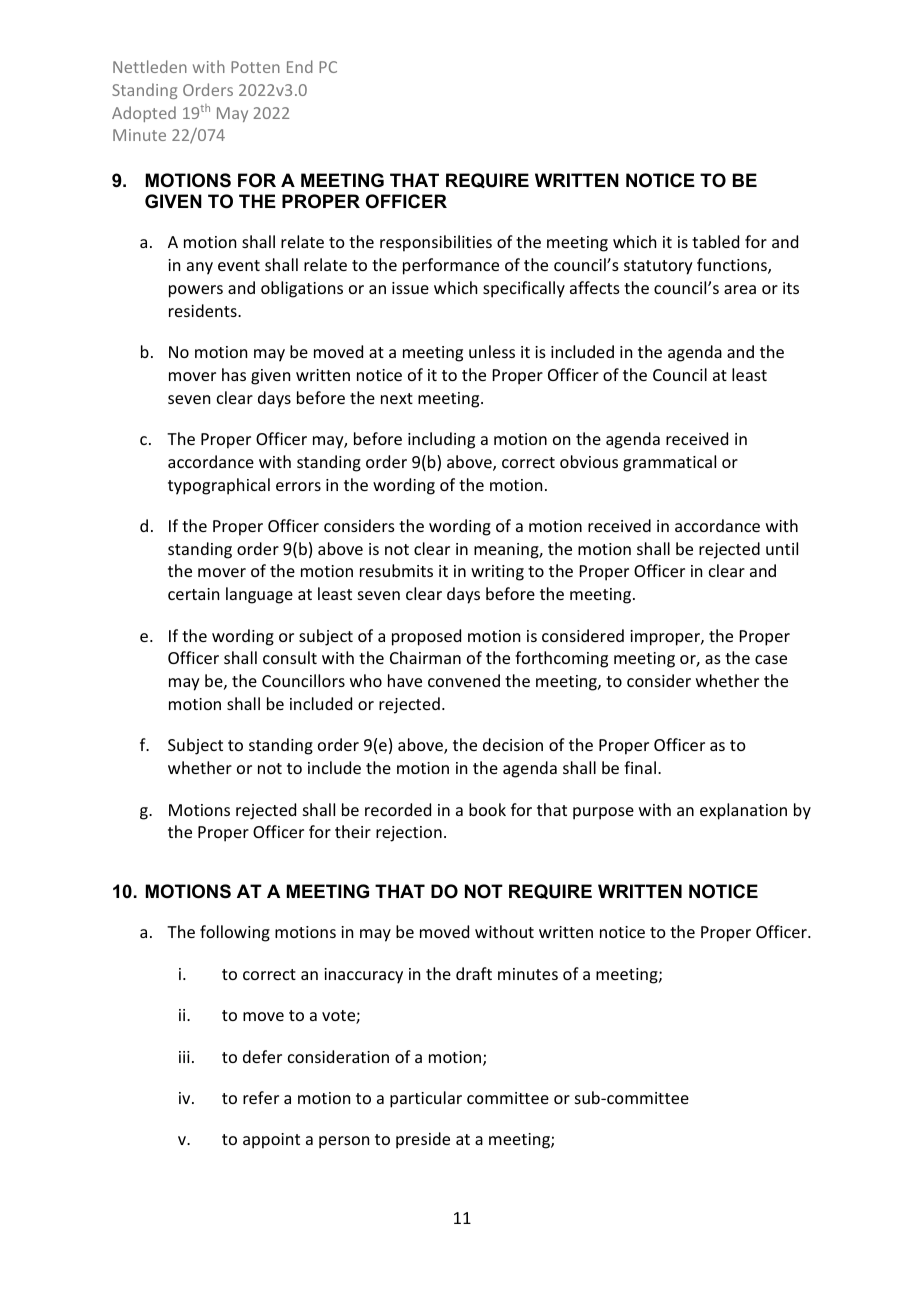 Image resolution: width=924 pixels, height=1308 pixels. What do you see at coordinates (771, 659) in the screenshot?
I see `case` at bounding box center [771, 659].
